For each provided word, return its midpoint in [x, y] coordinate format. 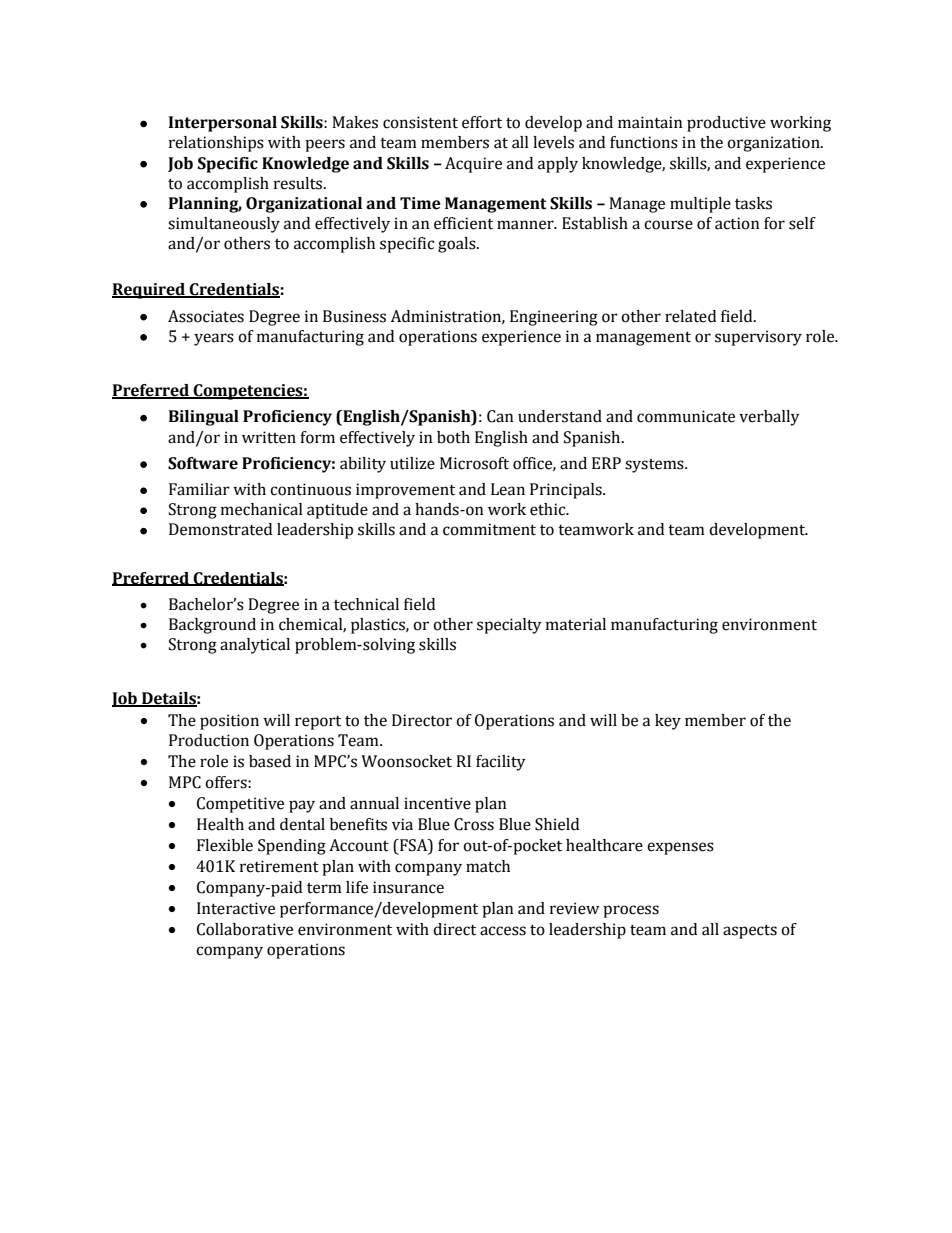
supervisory [758, 338]
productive [726, 124]
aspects [750, 931]
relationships [216, 144]
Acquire [473, 165]
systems [655, 466]
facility [501, 763]
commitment [489, 529]
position [229, 722]
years [214, 339]
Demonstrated [220, 529]
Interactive [236, 908]
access [503, 931]
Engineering [554, 318]
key [668, 722]
